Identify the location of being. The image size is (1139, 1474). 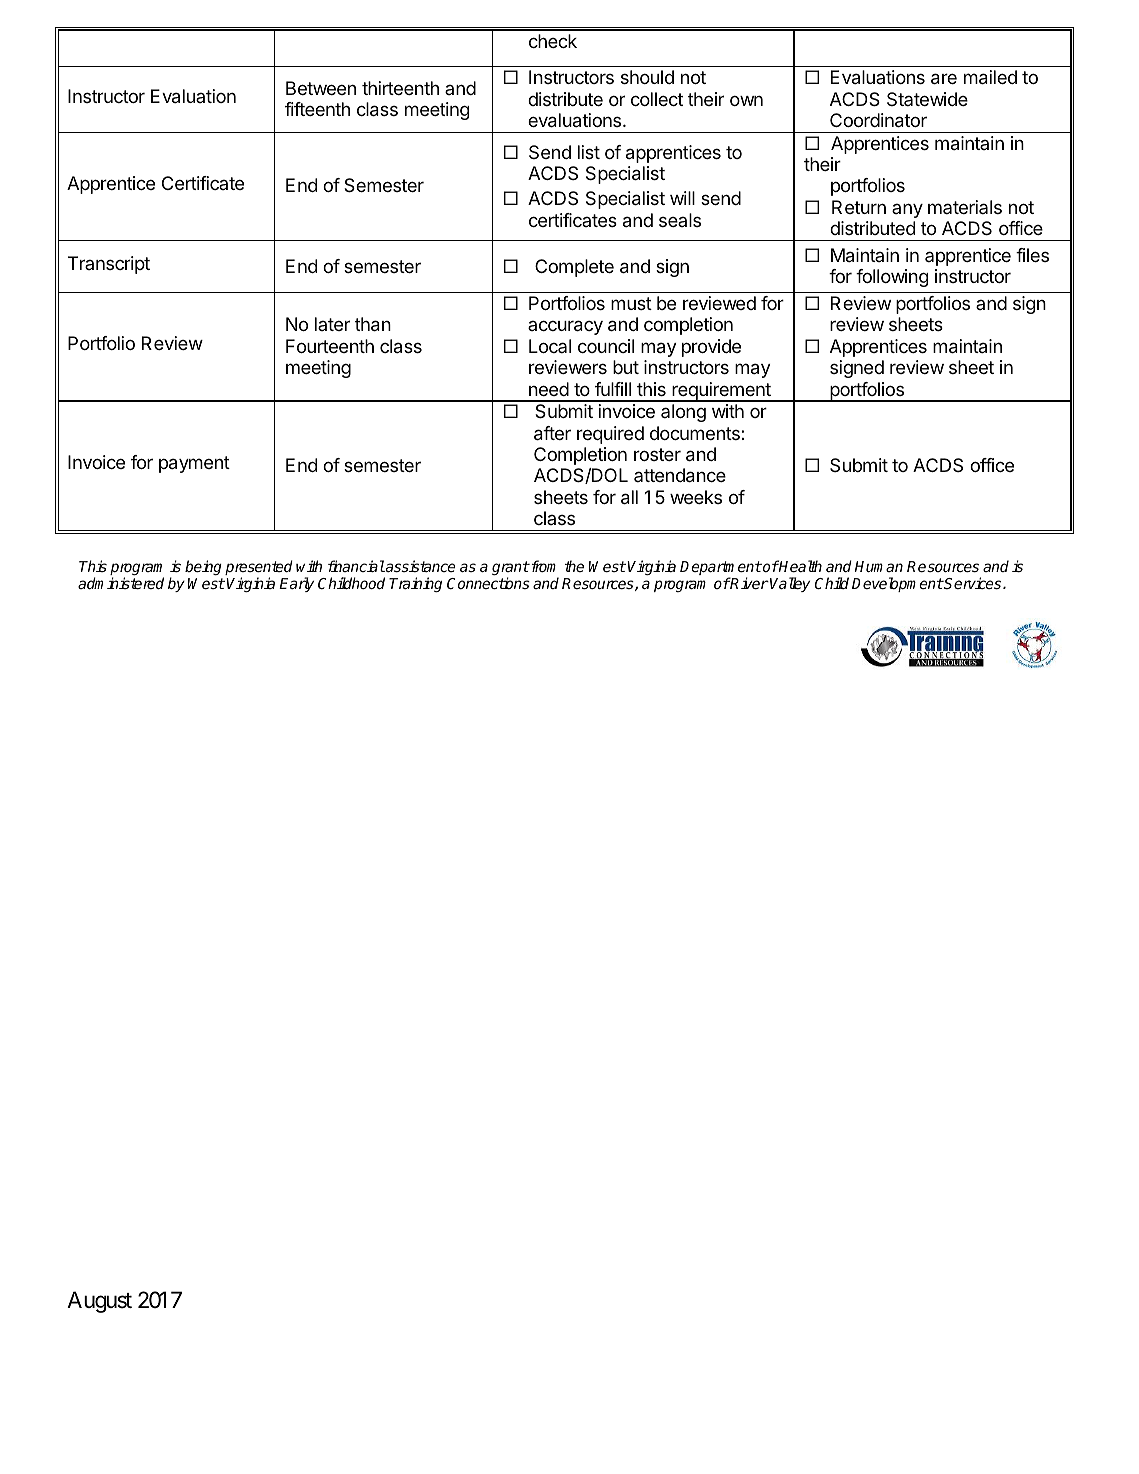
(203, 567).
